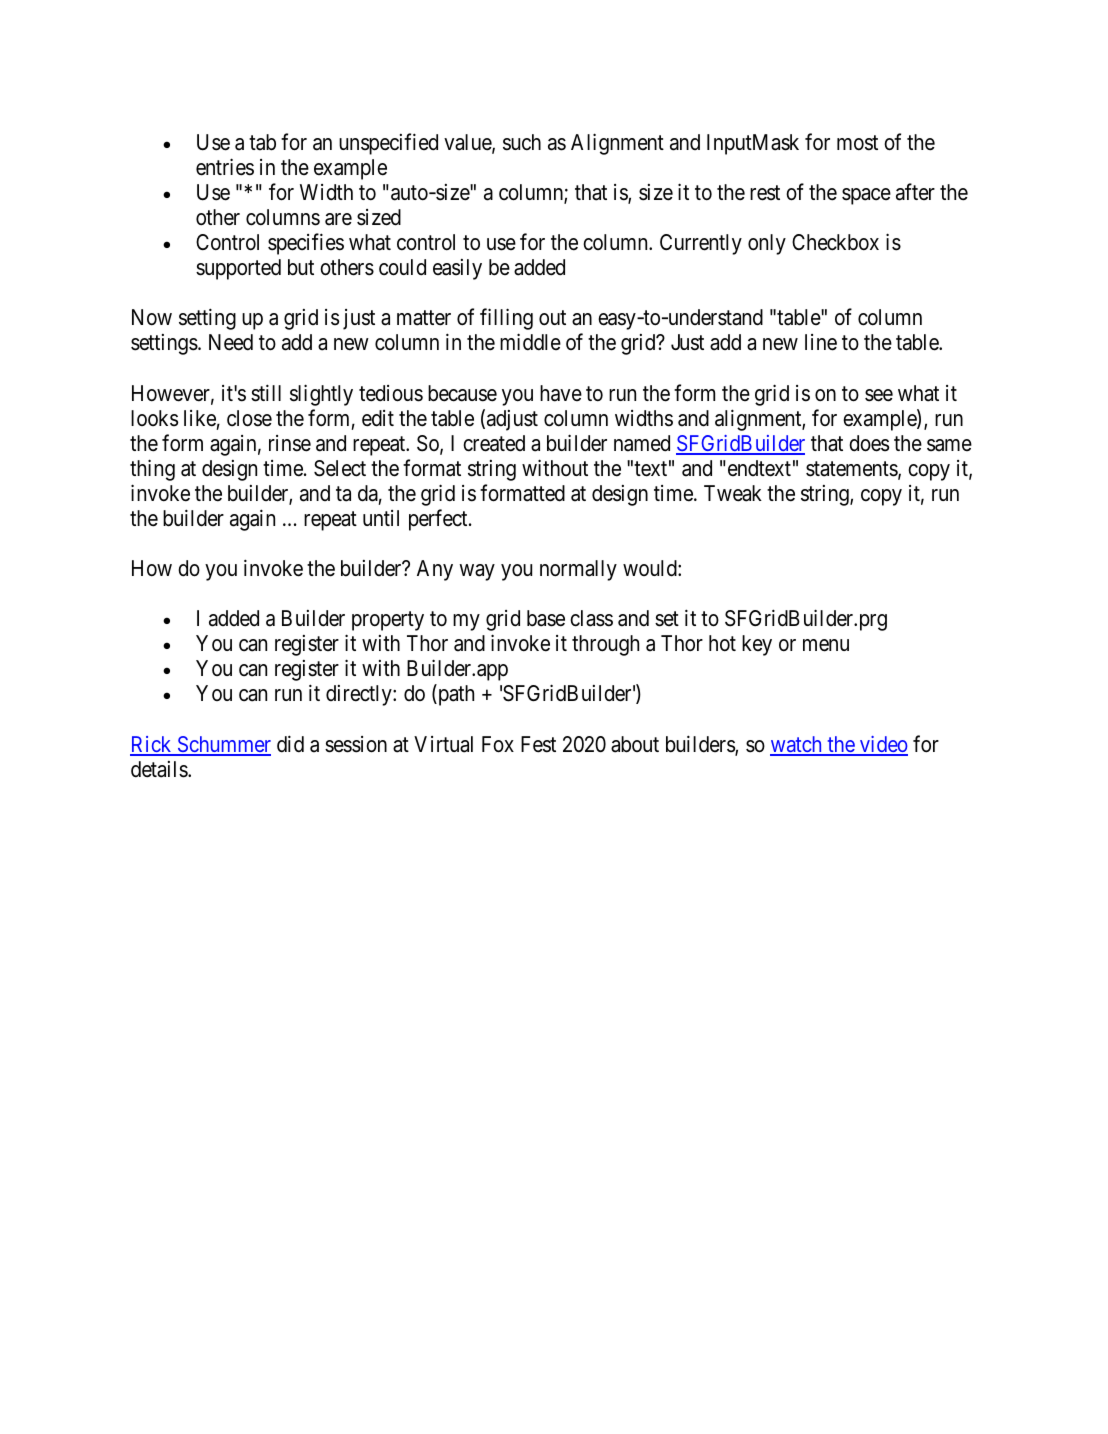  Describe the element at coordinates (538, 744) in the screenshot. I see `Fest` at that location.
